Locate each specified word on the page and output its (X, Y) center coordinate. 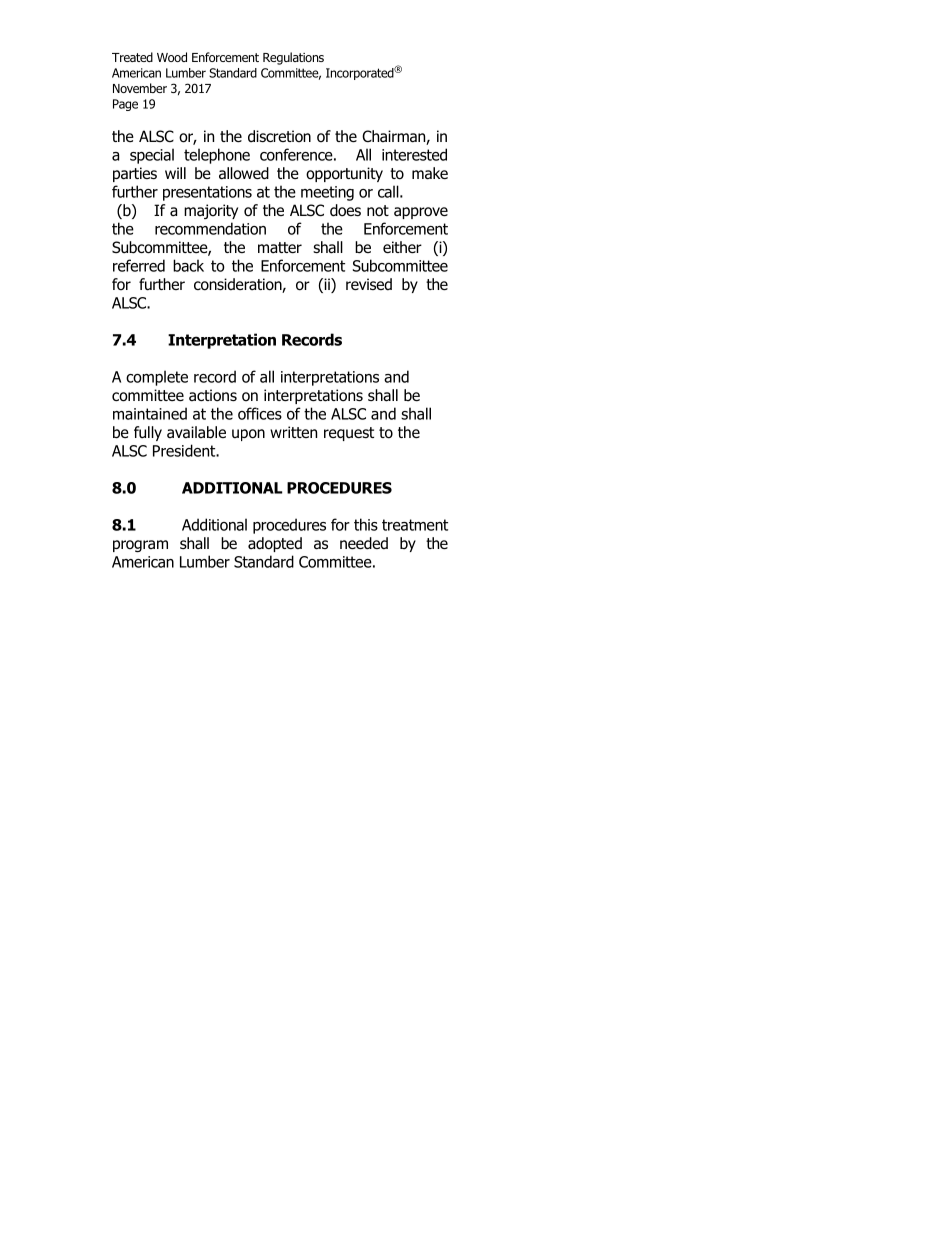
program (140, 546)
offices (260, 413)
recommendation (210, 228)
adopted (275, 544)
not (378, 211)
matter (280, 248)
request (349, 434)
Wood (172, 57)
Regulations (293, 58)
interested (414, 154)
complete (157, 378)
